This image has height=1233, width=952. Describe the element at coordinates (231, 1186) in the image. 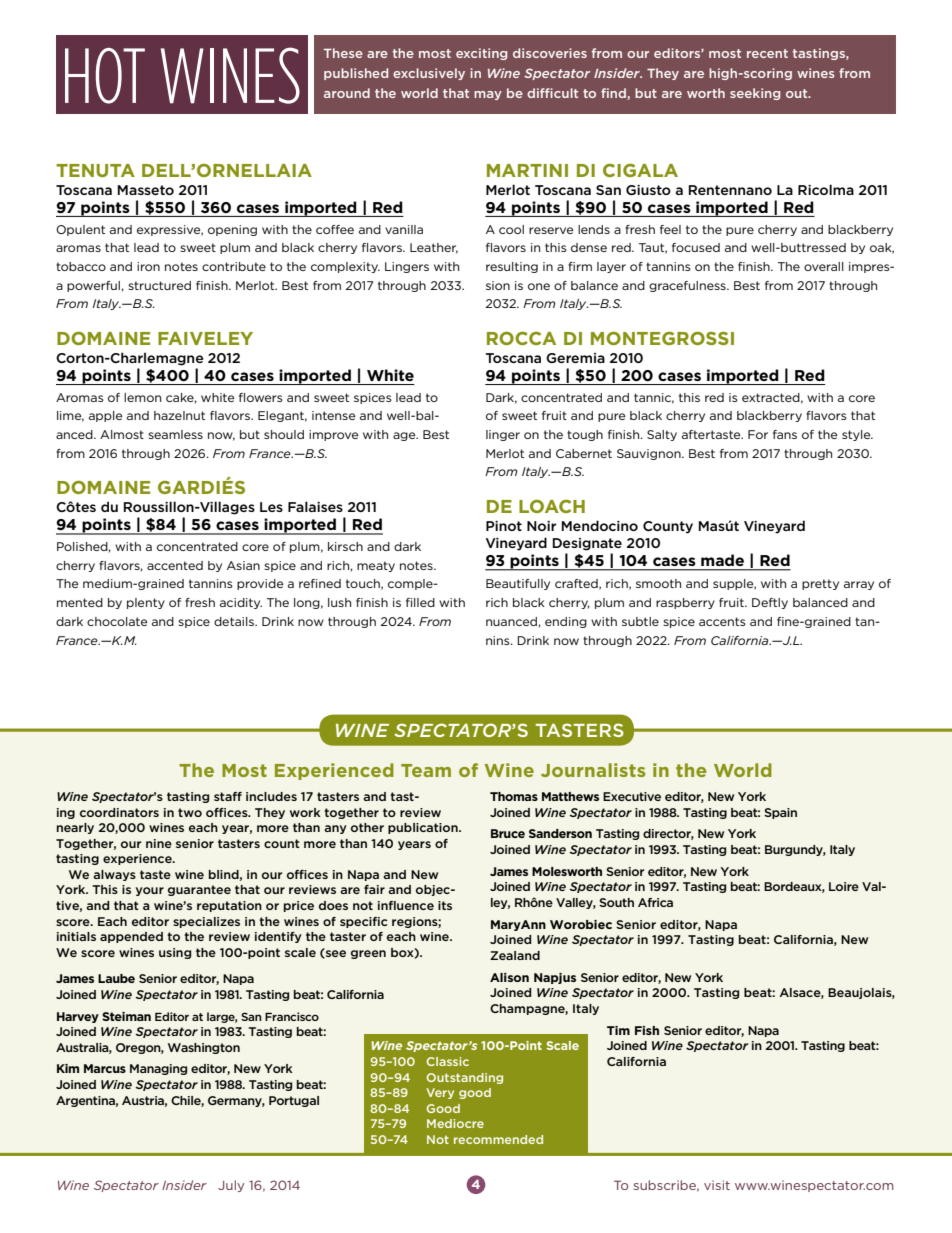

I see `July` at that location.
